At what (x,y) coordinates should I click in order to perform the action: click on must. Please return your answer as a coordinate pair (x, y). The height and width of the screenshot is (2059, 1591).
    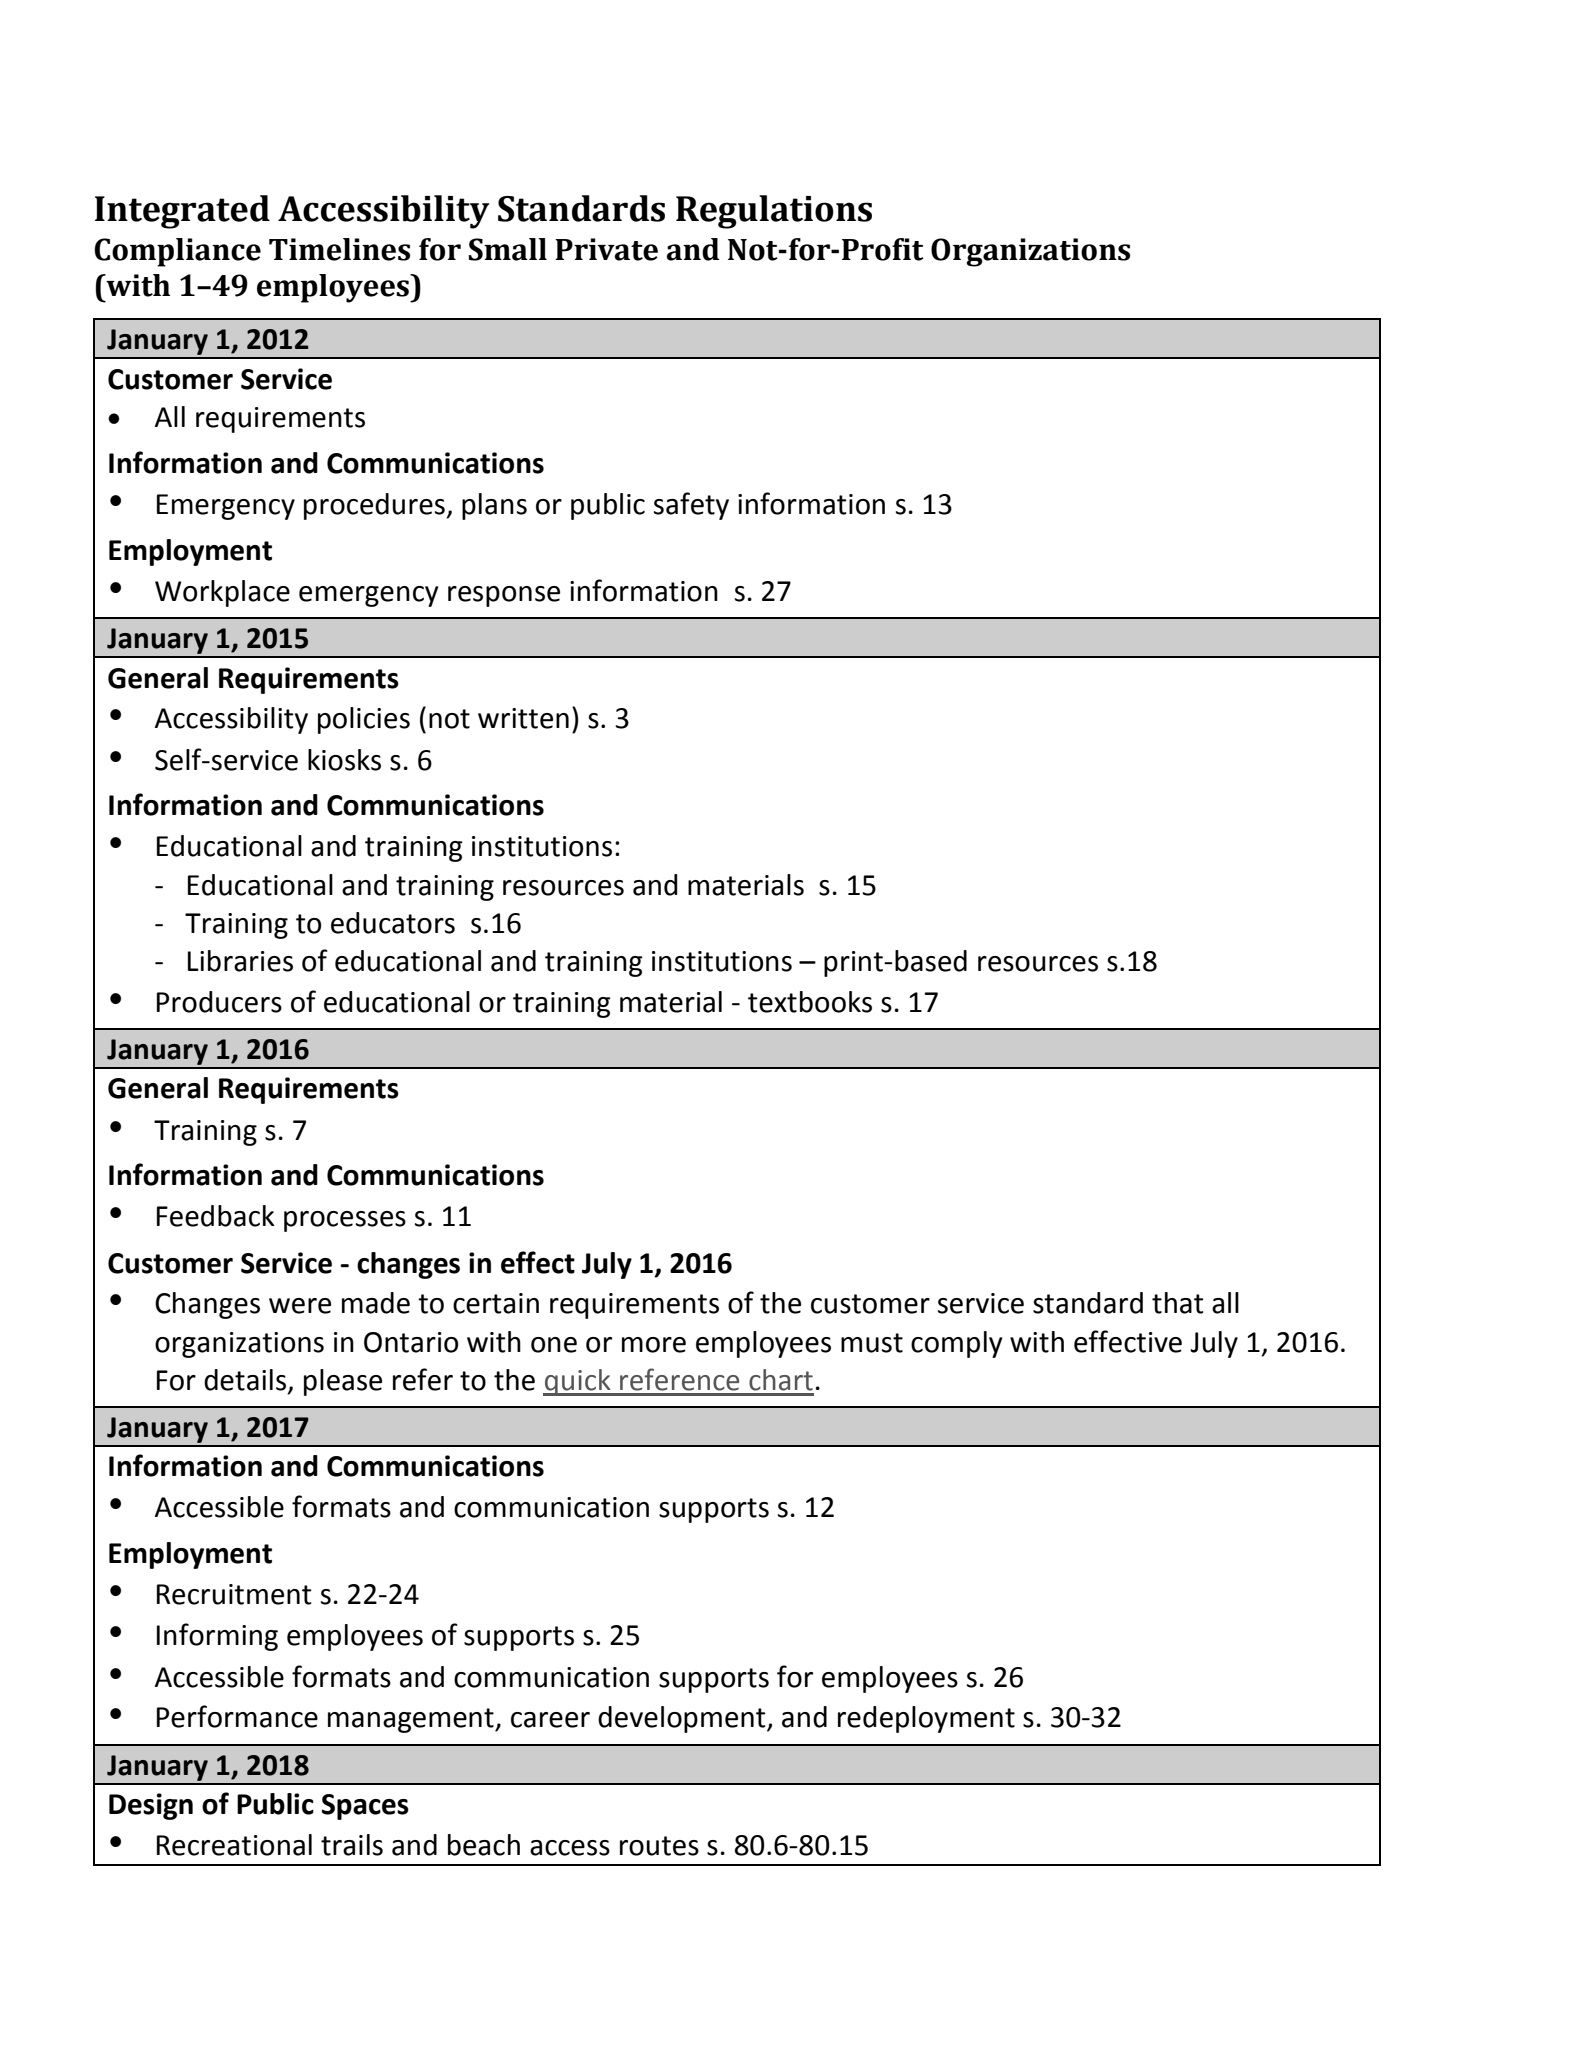
    Looking at the image, I should click on (872, 1343).
